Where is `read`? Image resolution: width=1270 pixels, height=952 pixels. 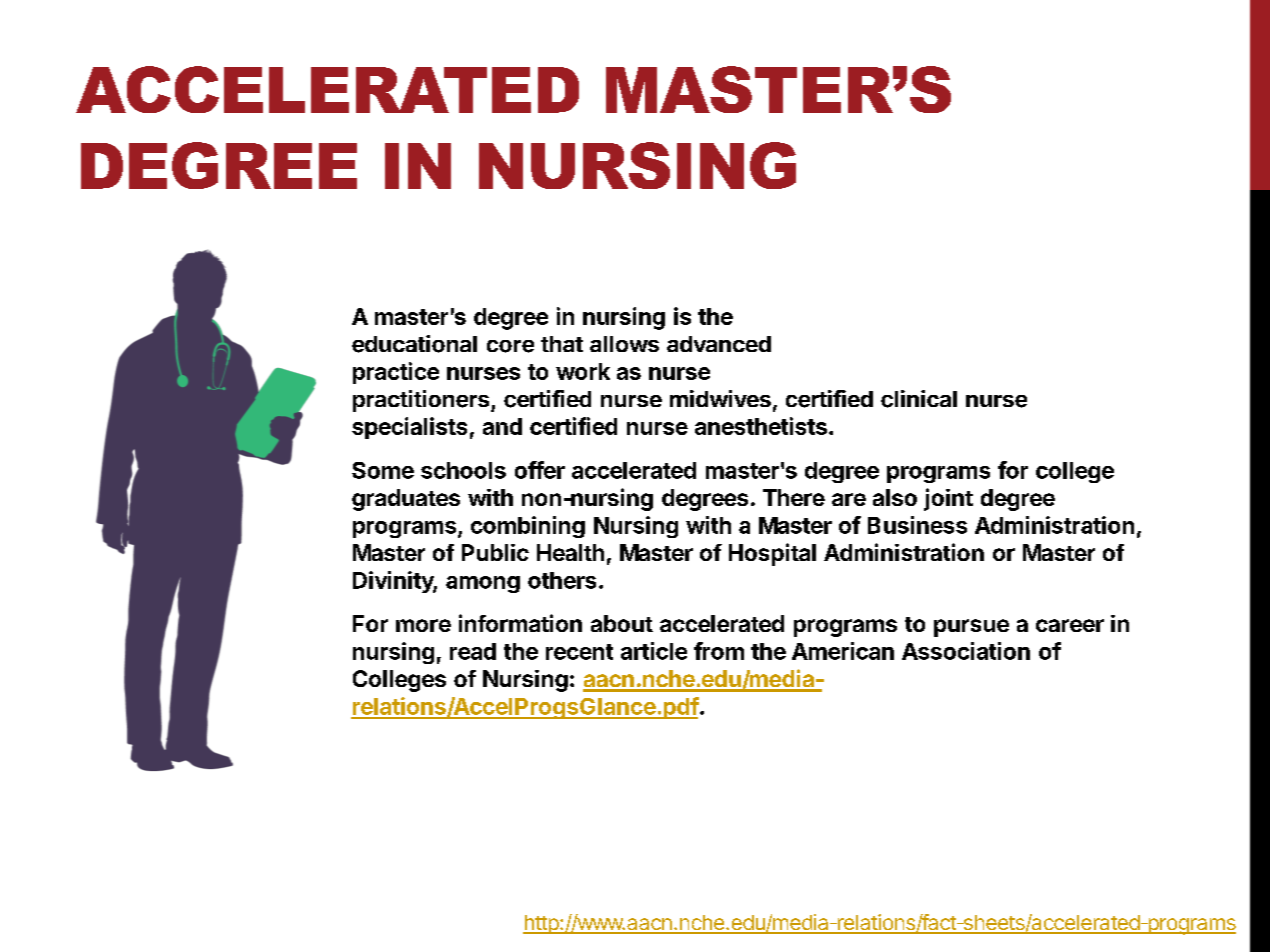 read is located at coordinates (473, 651).
